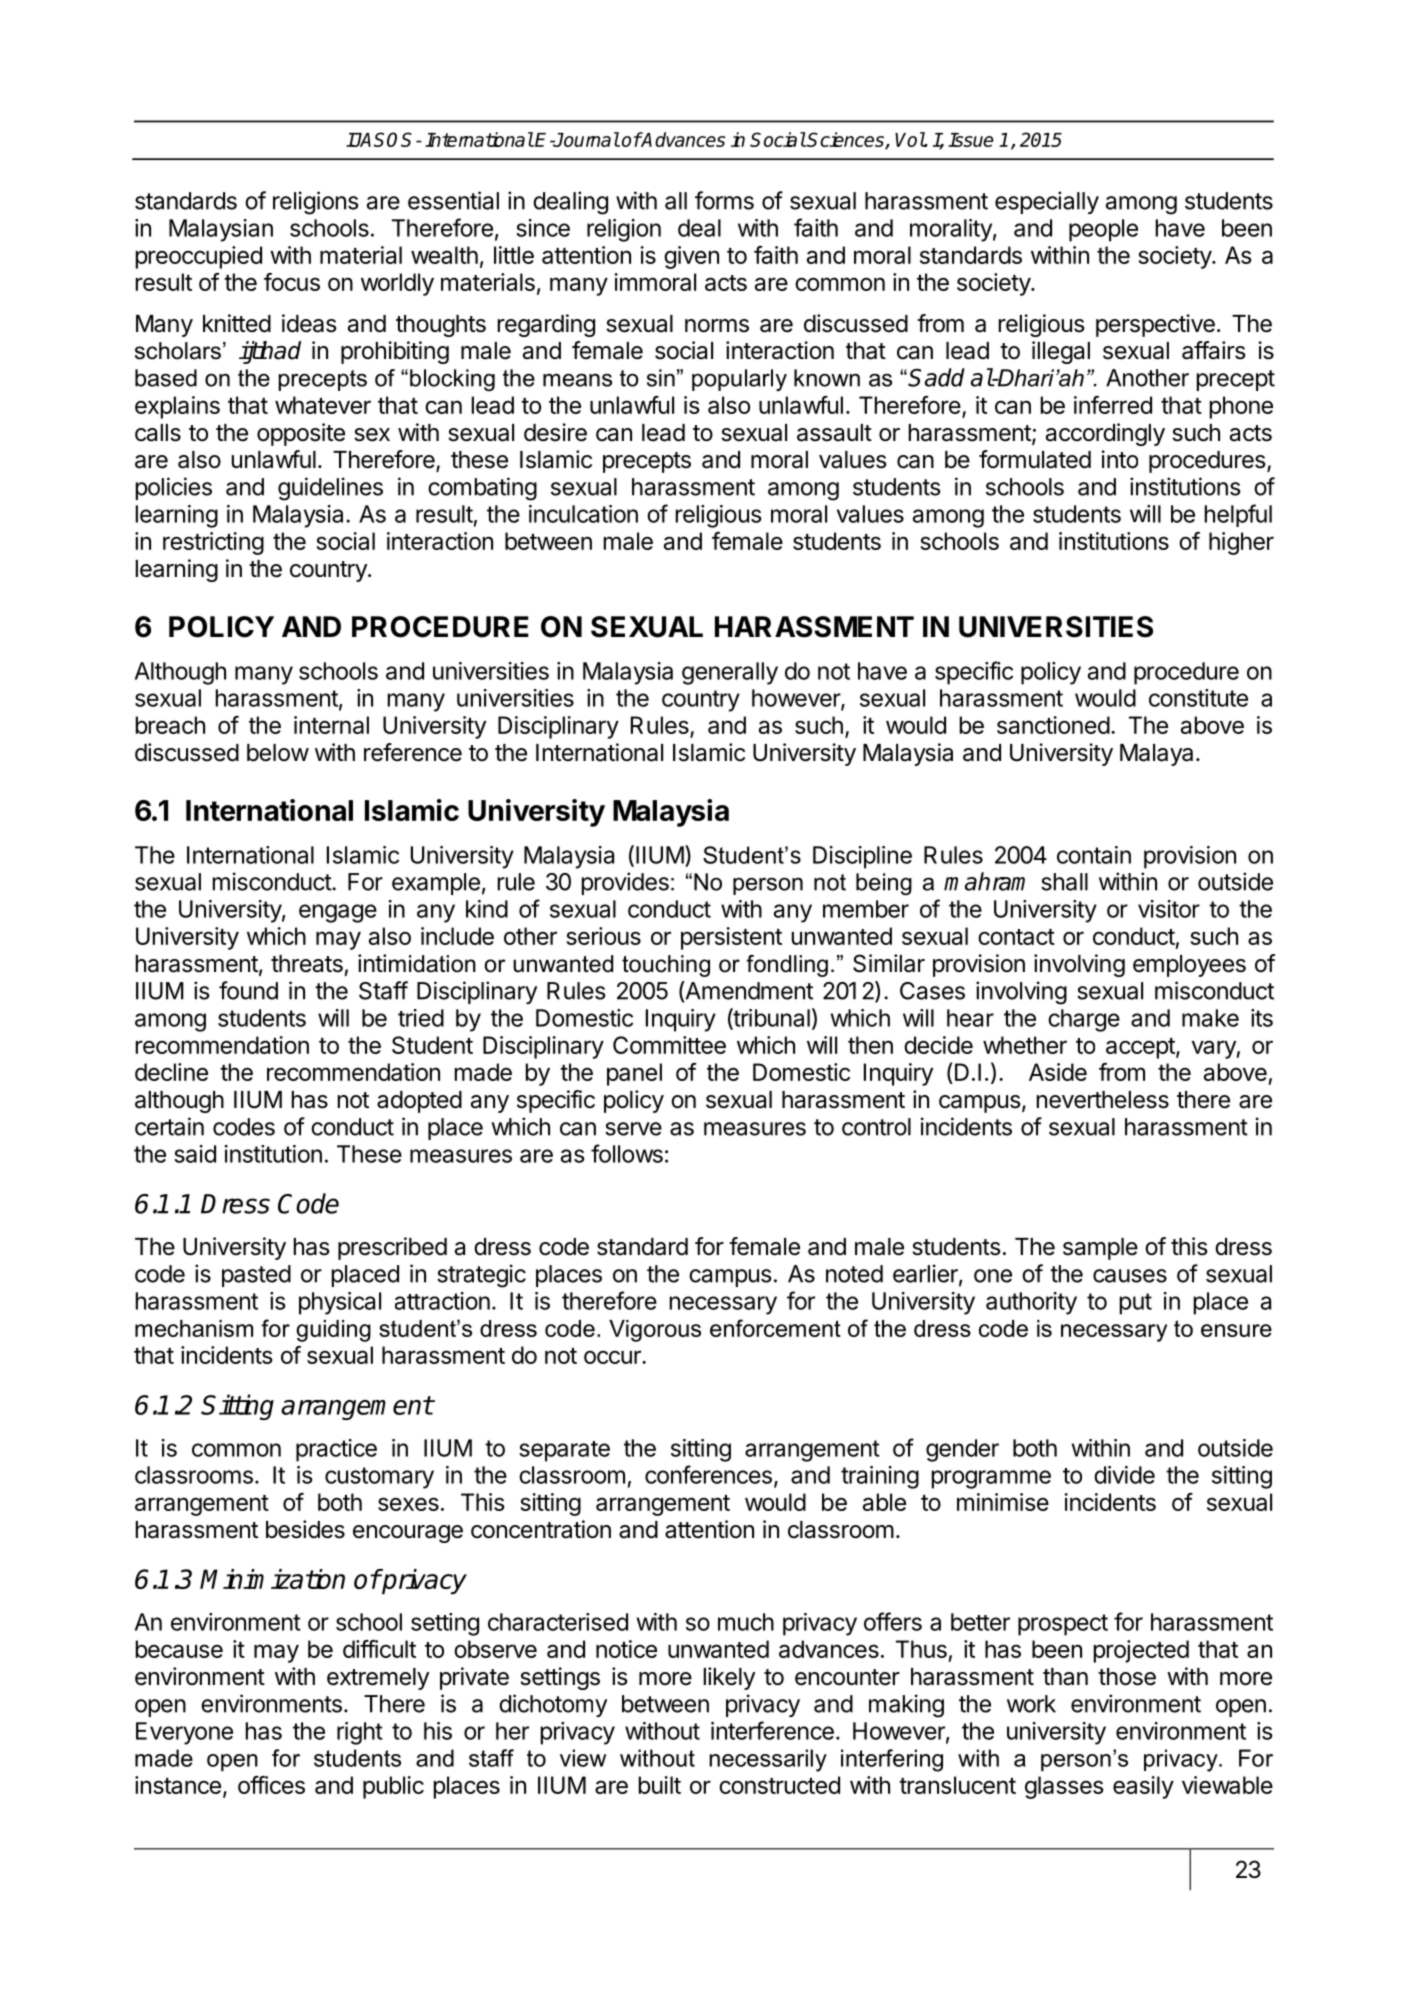 This screenshot has height=1991, width=1408. I want to click on provides, so click(625, 883).
